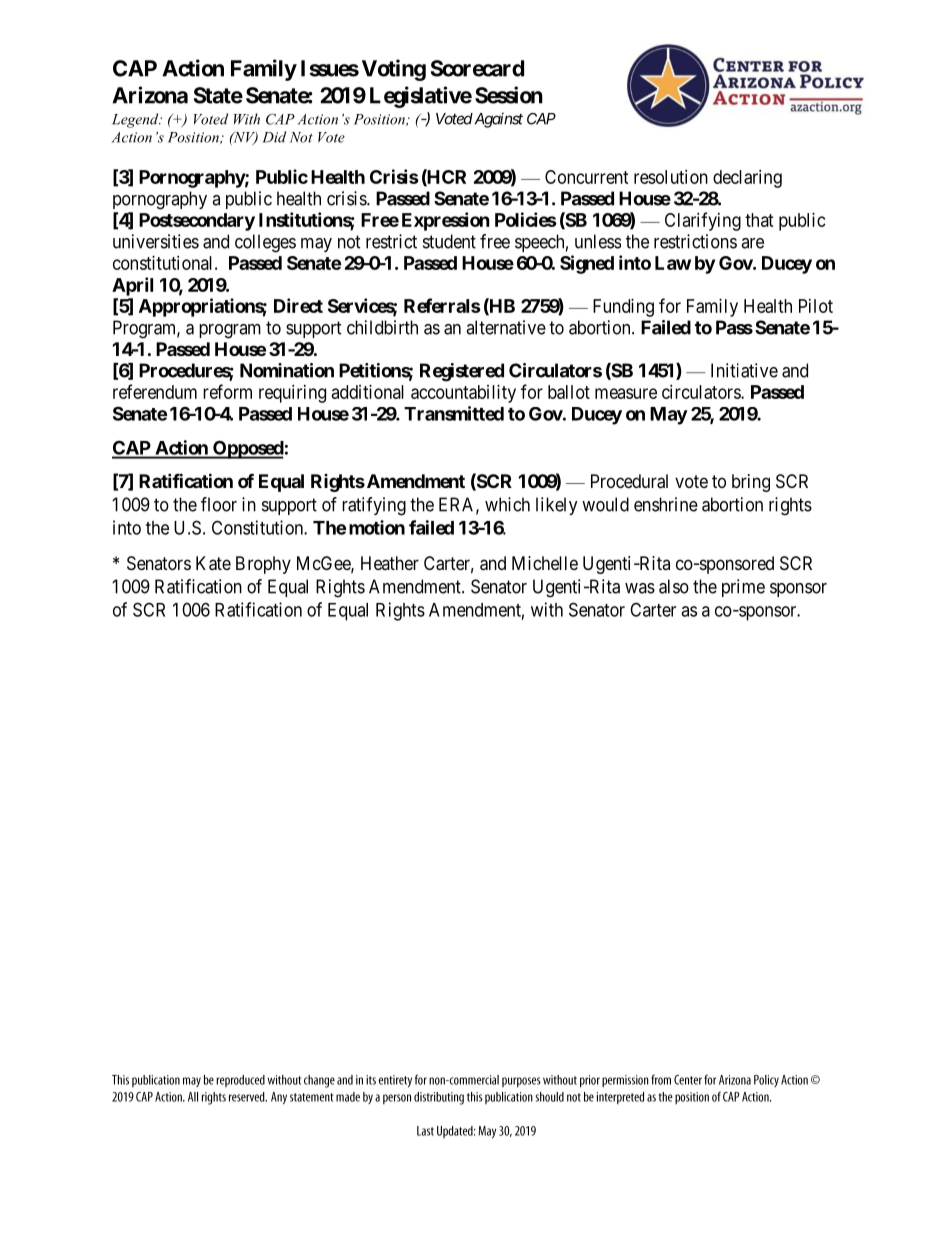 The image size is (952, 1233). I want to click on Opposed, so click(247, 449).
